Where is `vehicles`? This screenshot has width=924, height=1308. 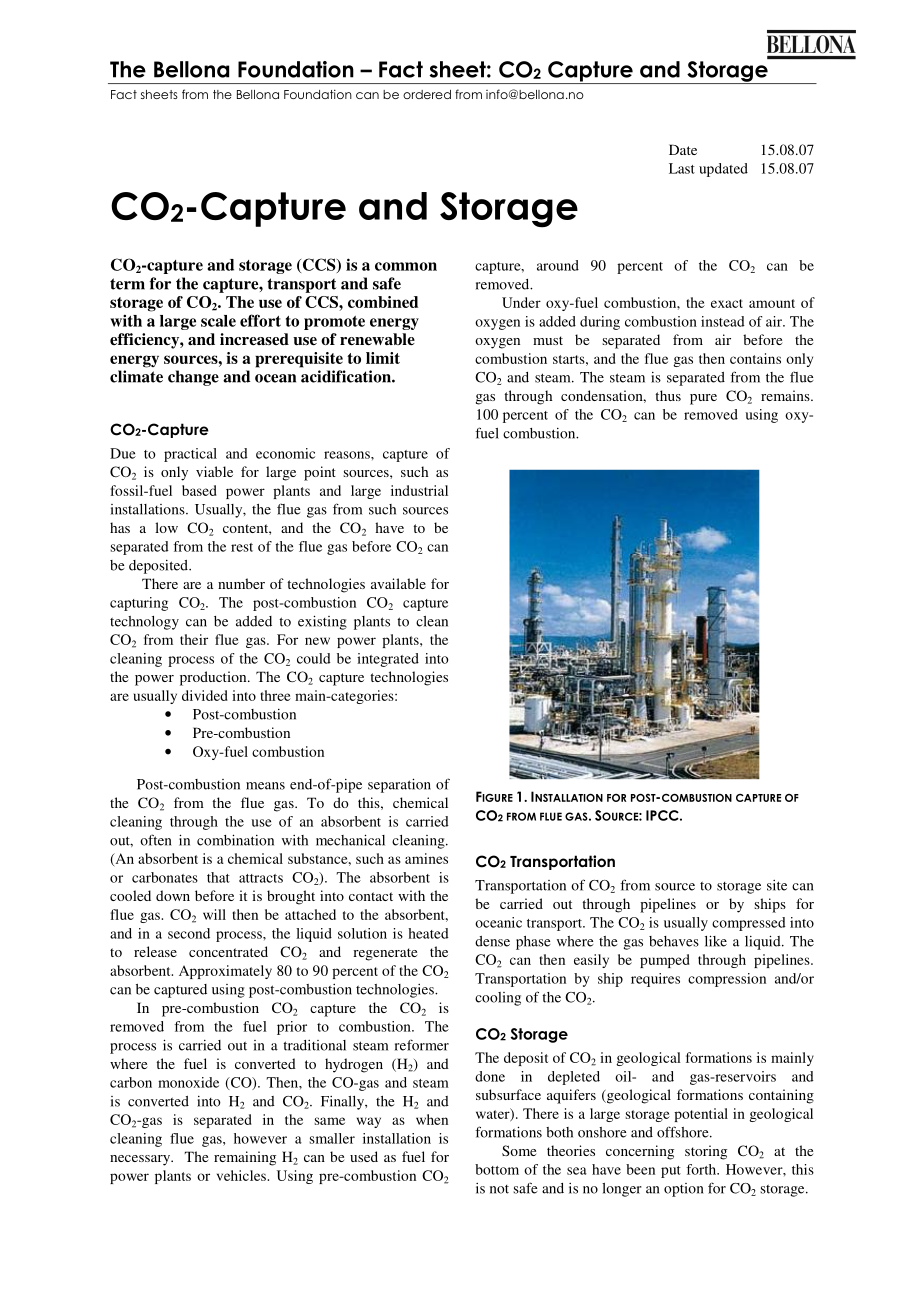
vehicles is located at coordinates (242, 1175).
